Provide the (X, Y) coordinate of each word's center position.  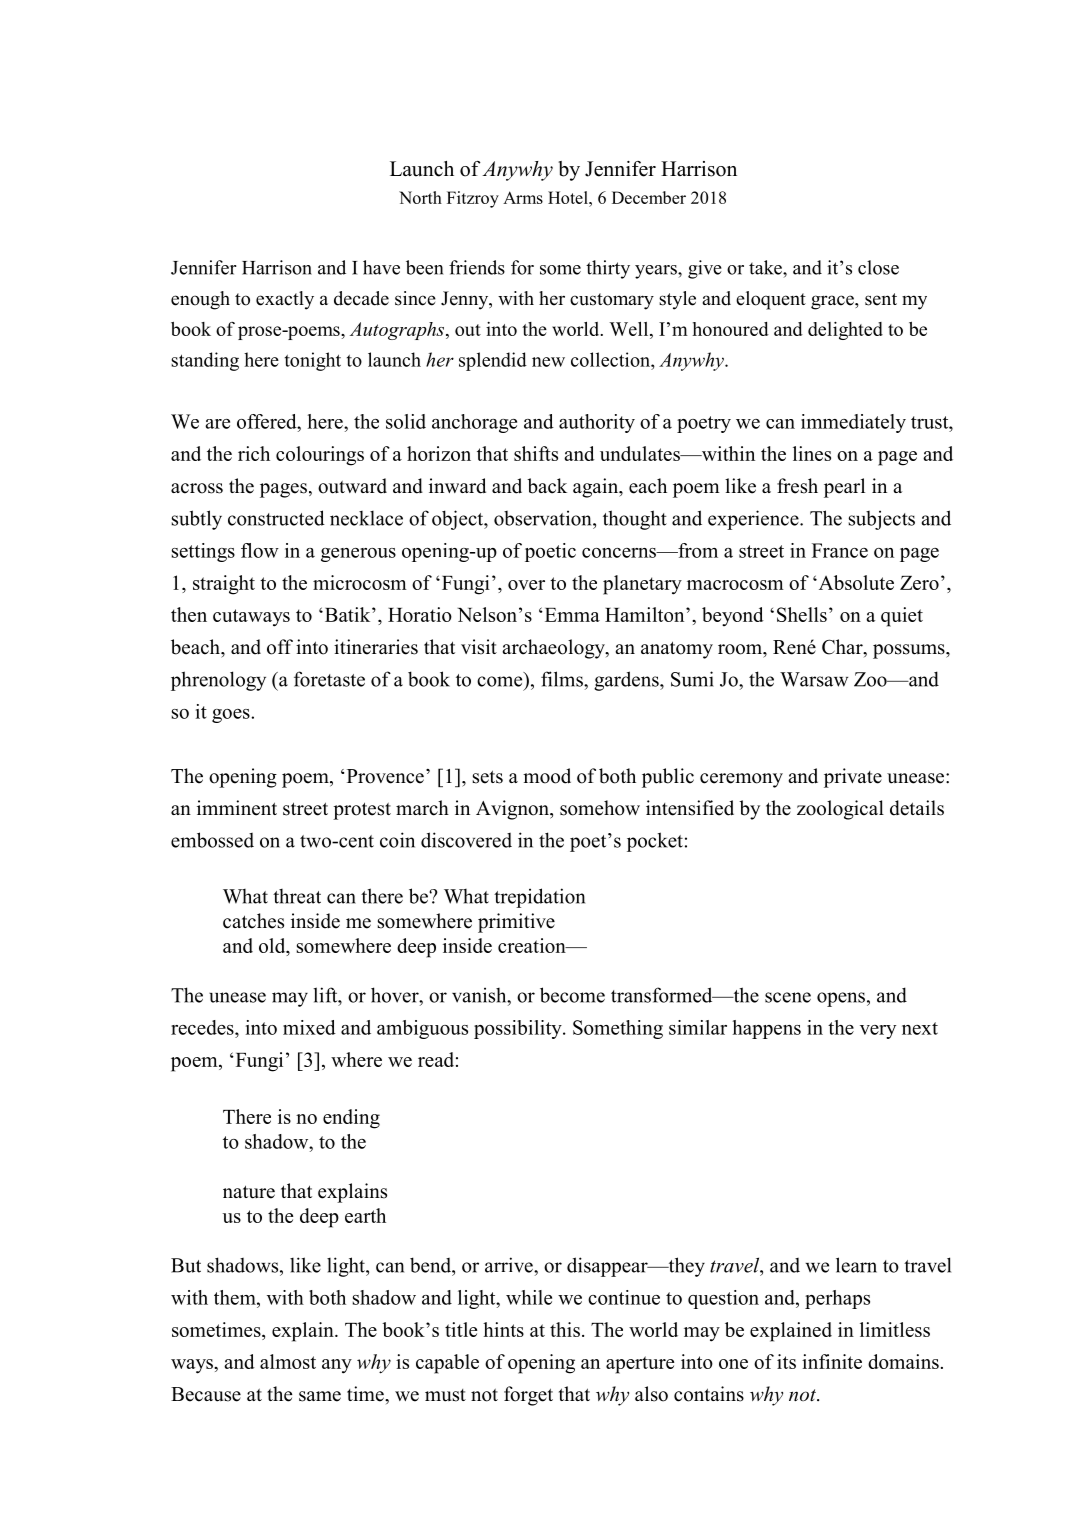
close (878, 267)
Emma (571, 615)
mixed (309, 1027)
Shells (802, 614)
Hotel (569, 197)
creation (533, 945)
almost (288, 1361)
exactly (285, 300)
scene (788, 997)
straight (224, 585)
